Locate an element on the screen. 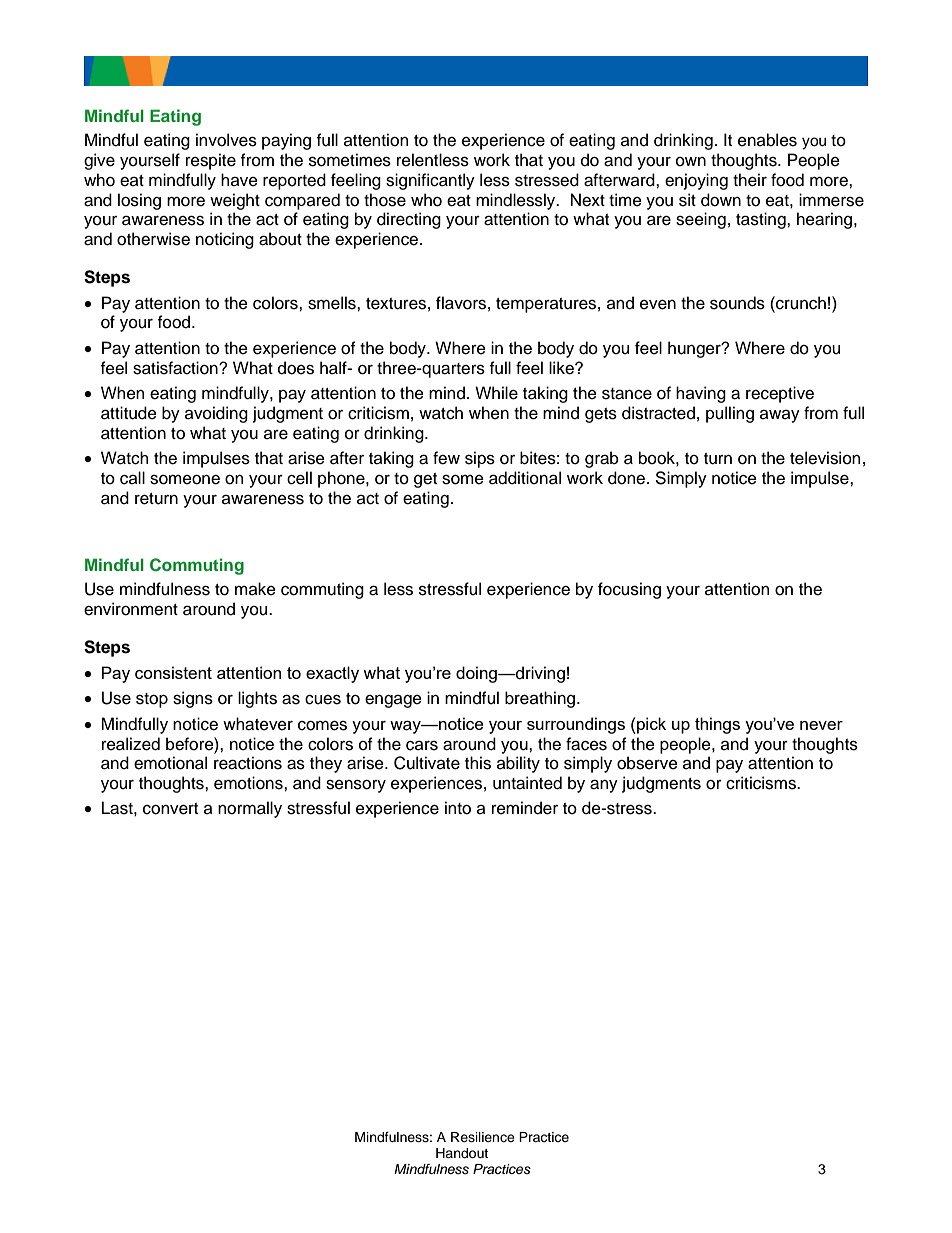 This screenshot has height=1233, width=952. their is located at coordinates (750, 180).
